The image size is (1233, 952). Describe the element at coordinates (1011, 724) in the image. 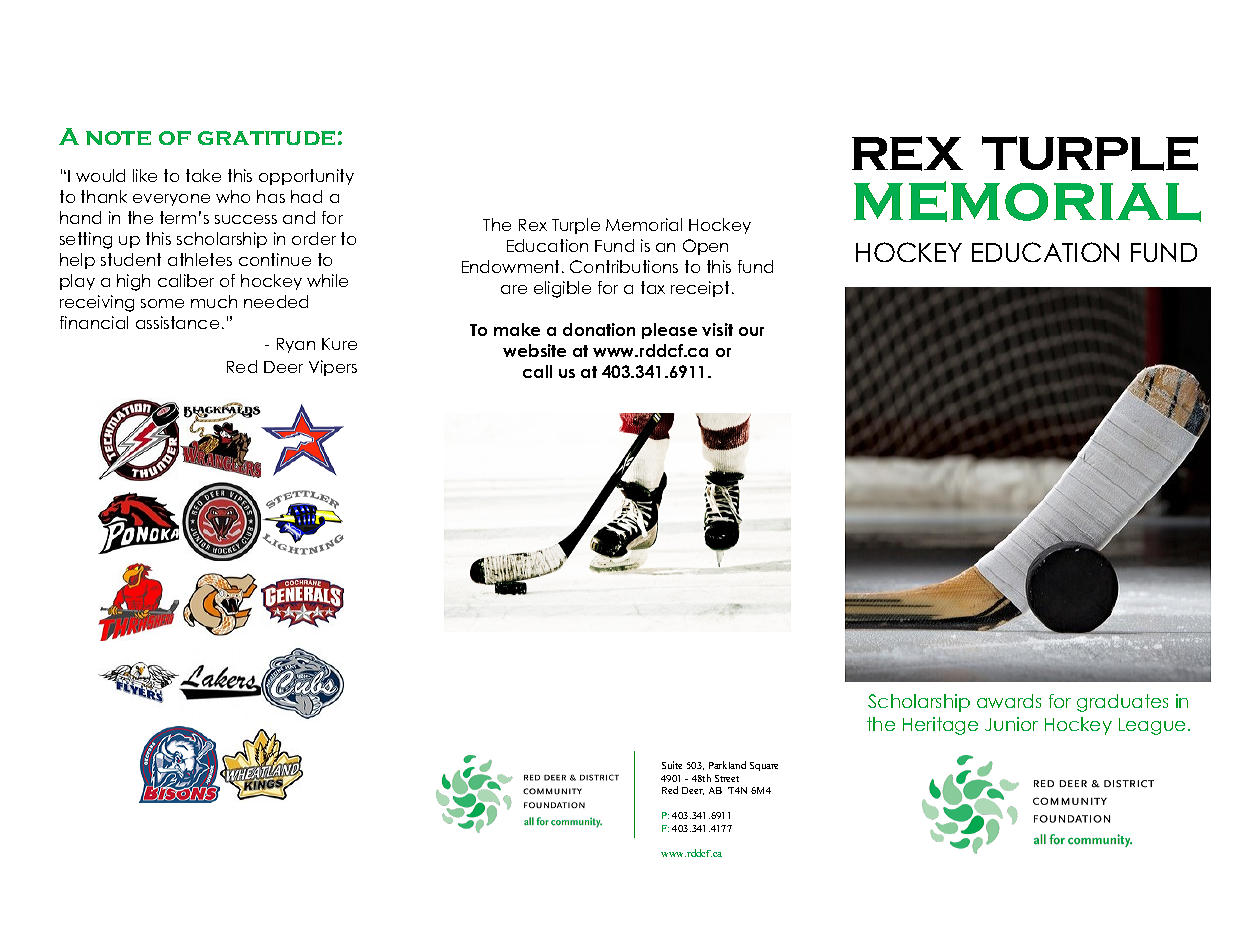

I see `Junior` at that location.
